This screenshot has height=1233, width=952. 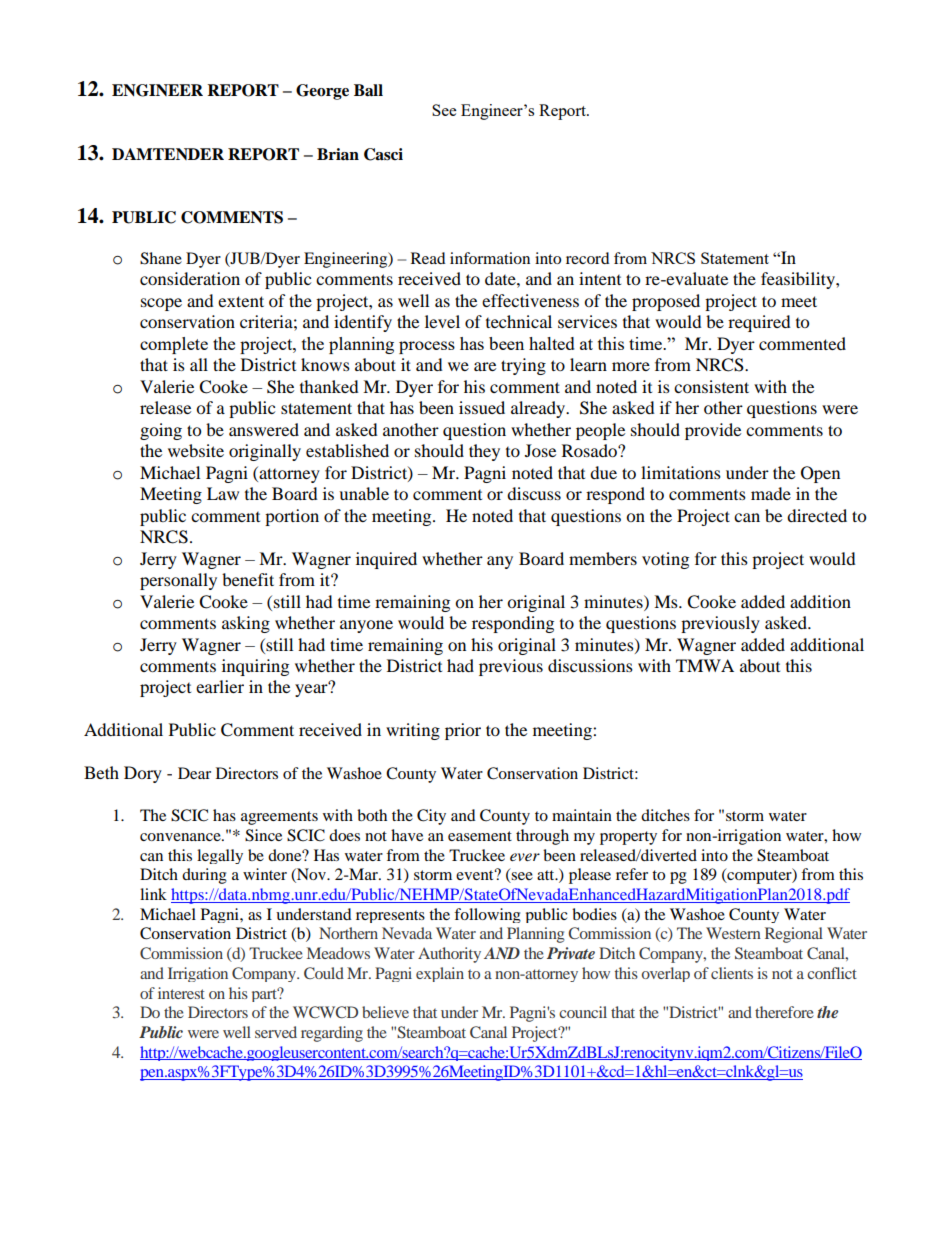 I want to click on inquired, so click(x=386, y=560).
